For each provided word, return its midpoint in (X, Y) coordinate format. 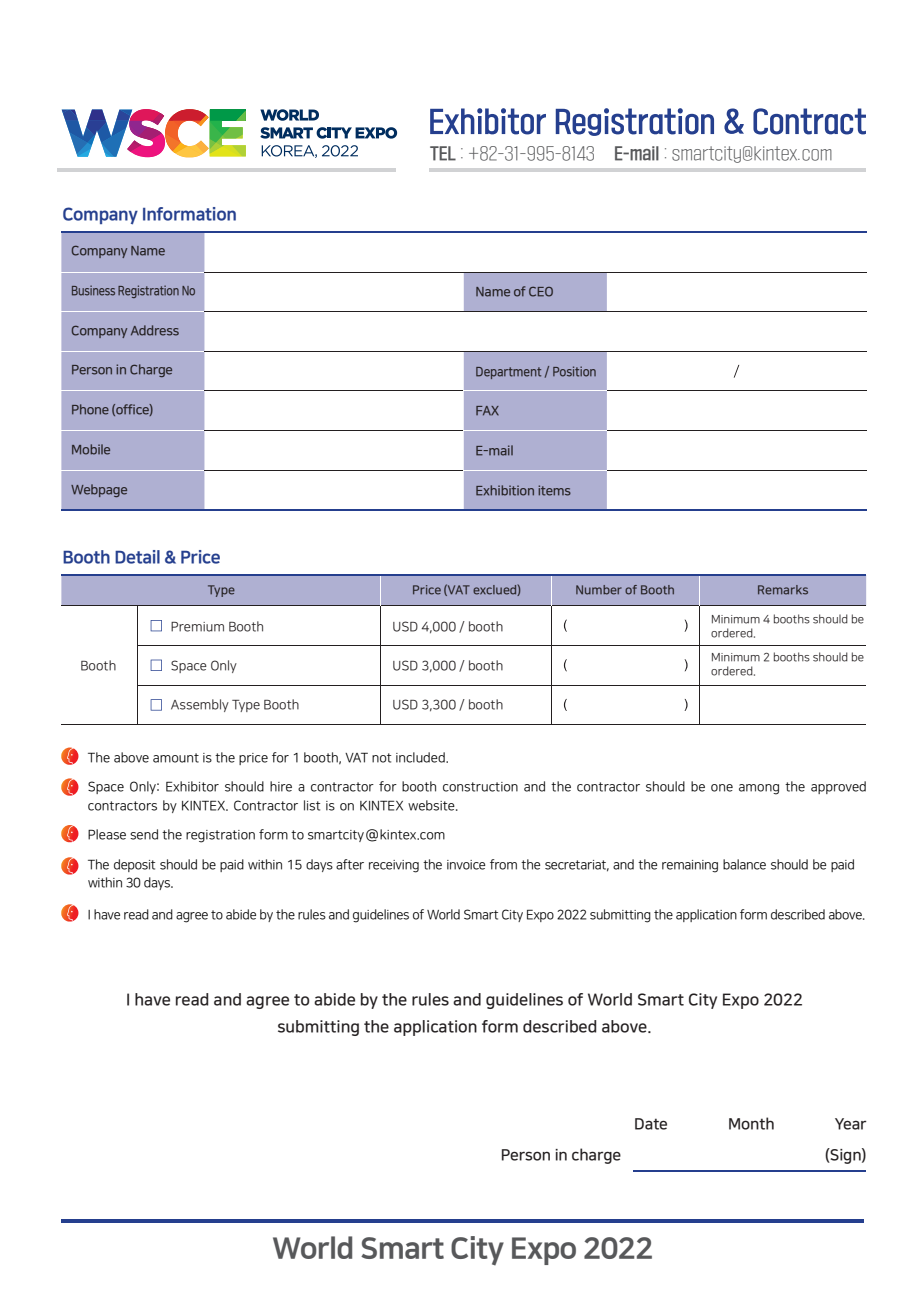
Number (599, 590)
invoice (466, 865)
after (350, 864)
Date (651, 1124)
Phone (90, 409)
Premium (197, 627)
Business (93, 290)
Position (574, 371)
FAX (487, 411)
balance (744, 864)
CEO (541, 292)
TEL (443, 153)
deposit (134, 865)
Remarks (783, 590)
